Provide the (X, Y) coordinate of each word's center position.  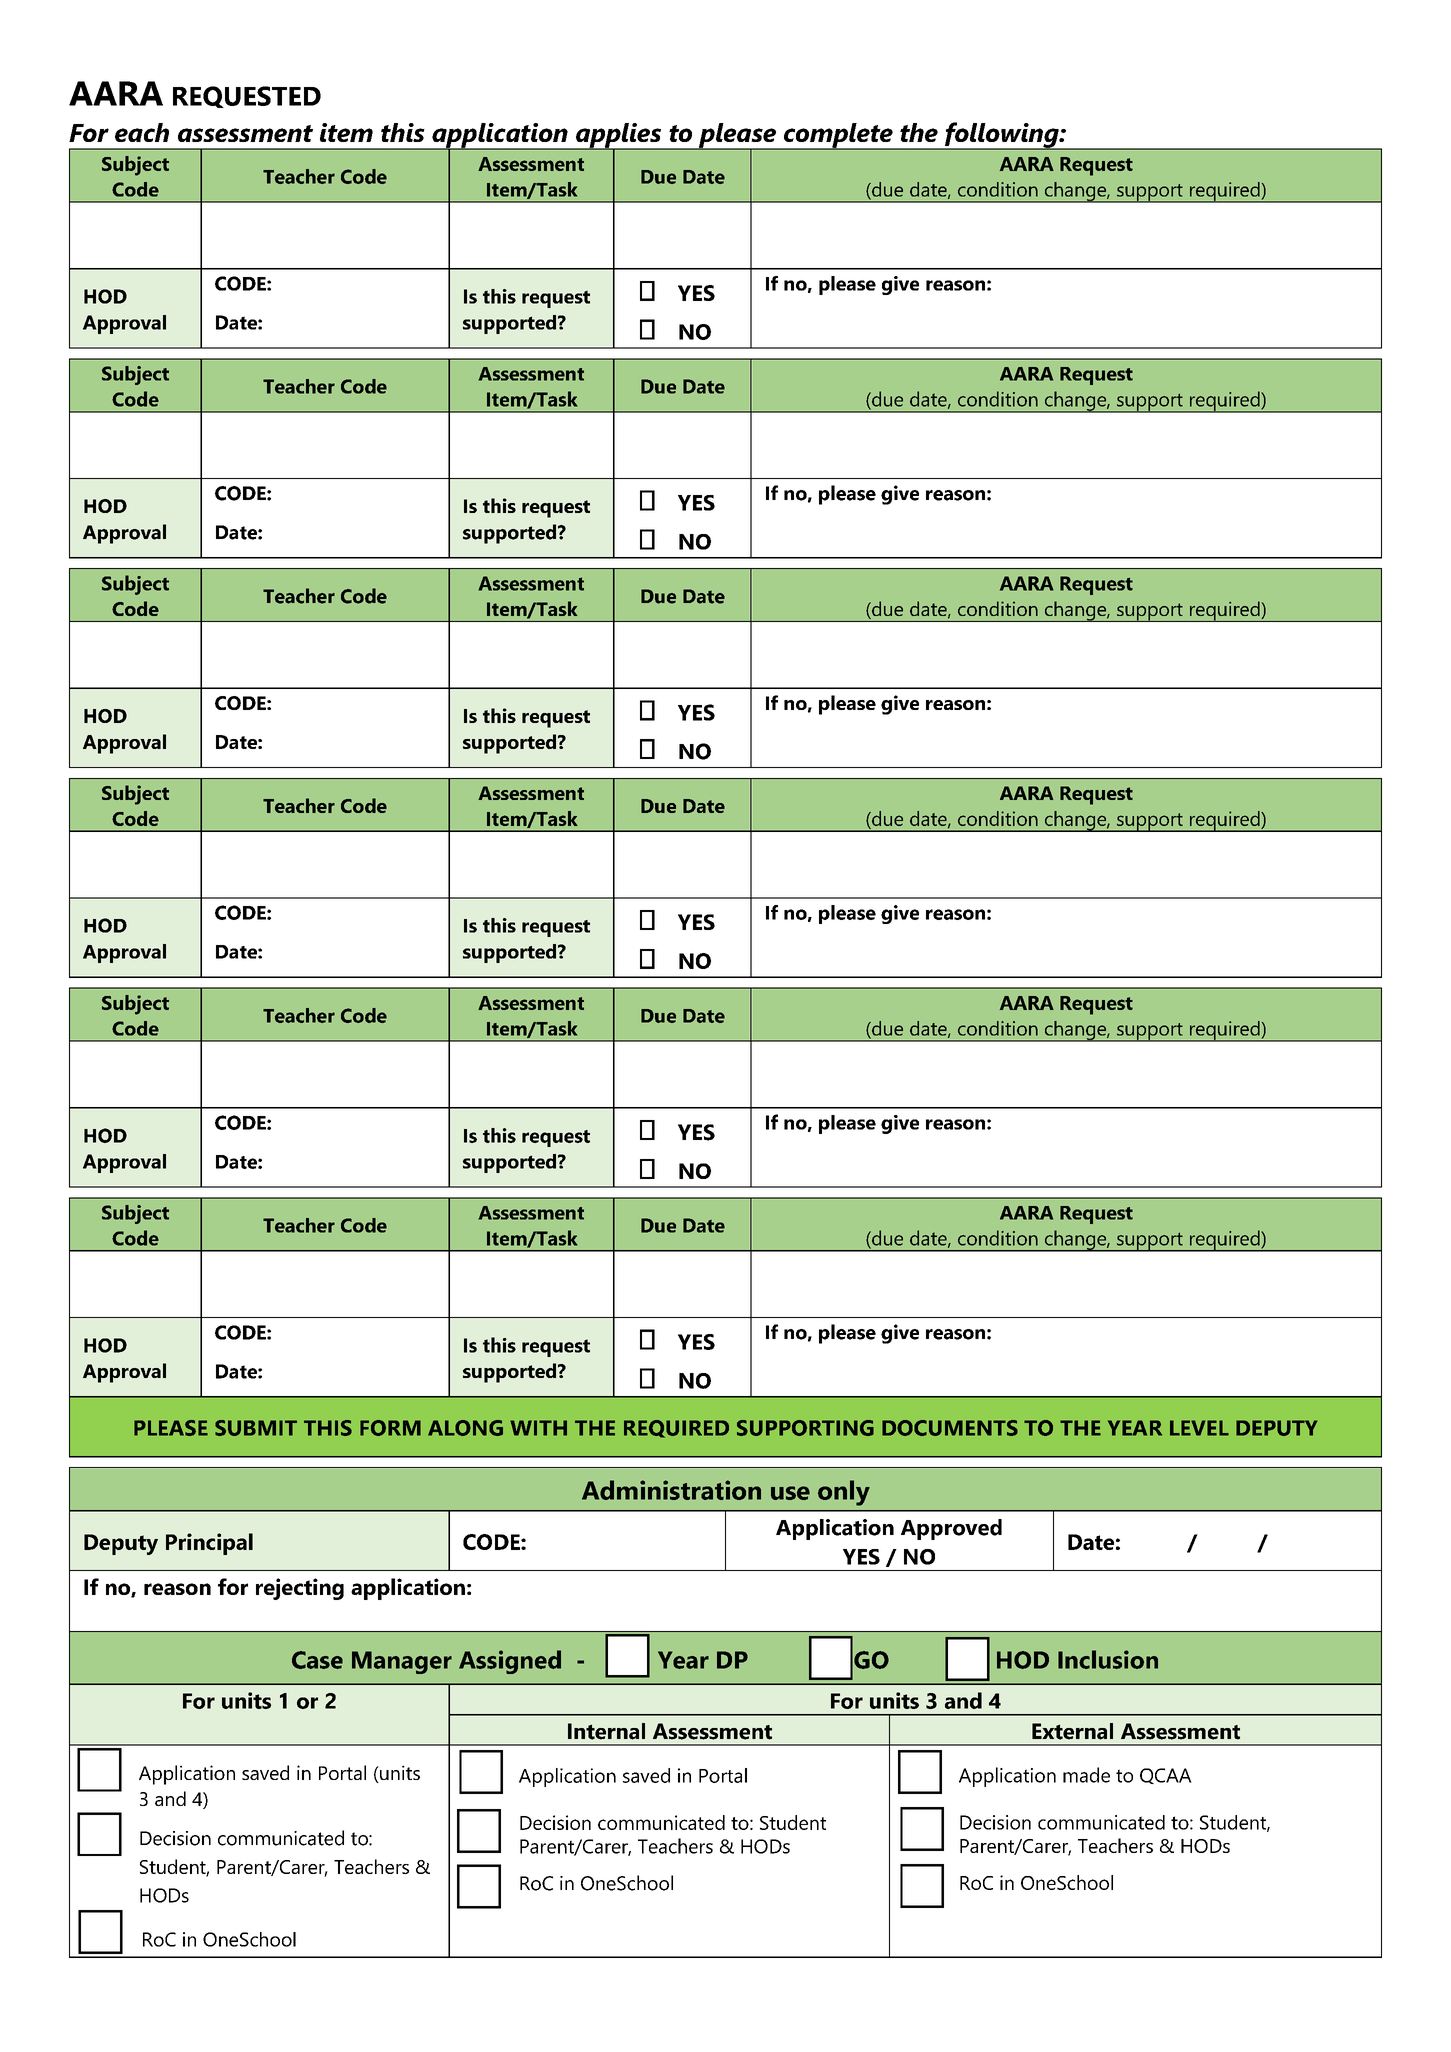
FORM (390, 1428)
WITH (538, 1428)
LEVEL (1199, 1428)
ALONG (465, 1428)
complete (838, 136)
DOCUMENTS (950, 1428)
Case (317, 1660)
